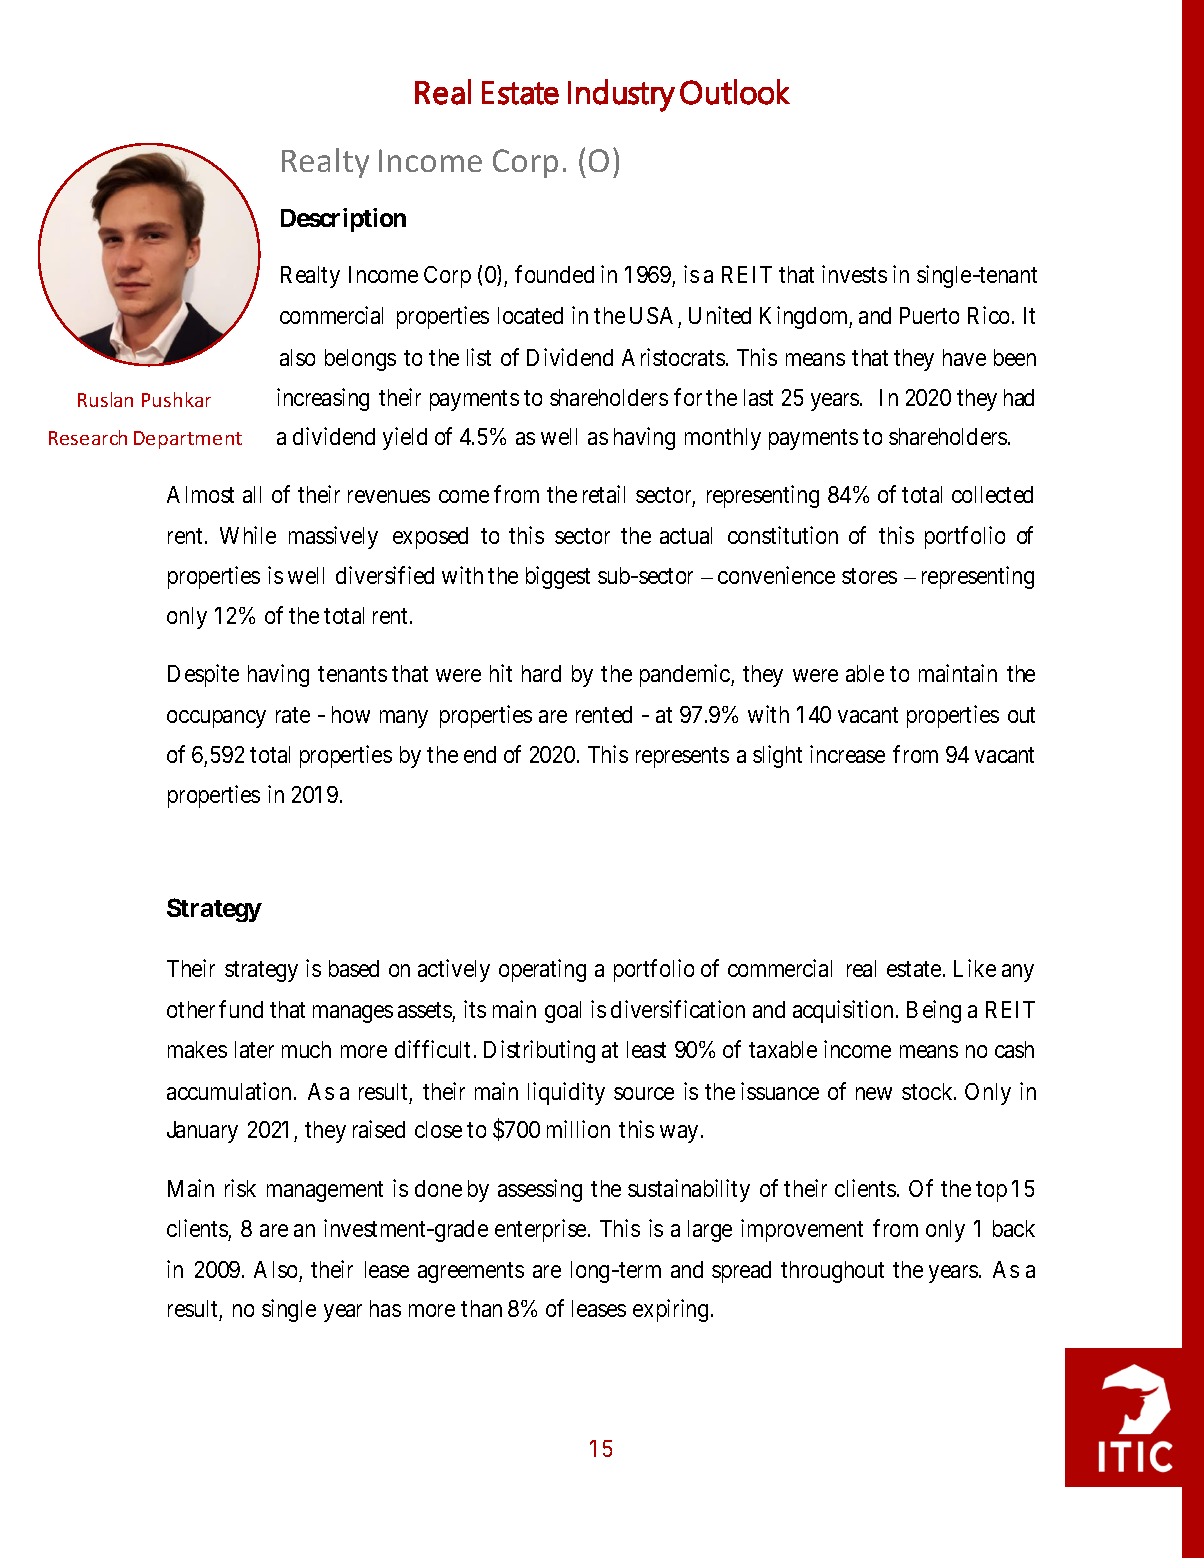 The width and height of the document is (1204, 1558). What do you see at coordinates (542, 970) in the document?
I see `operating` at bounding box center [542, 970].
